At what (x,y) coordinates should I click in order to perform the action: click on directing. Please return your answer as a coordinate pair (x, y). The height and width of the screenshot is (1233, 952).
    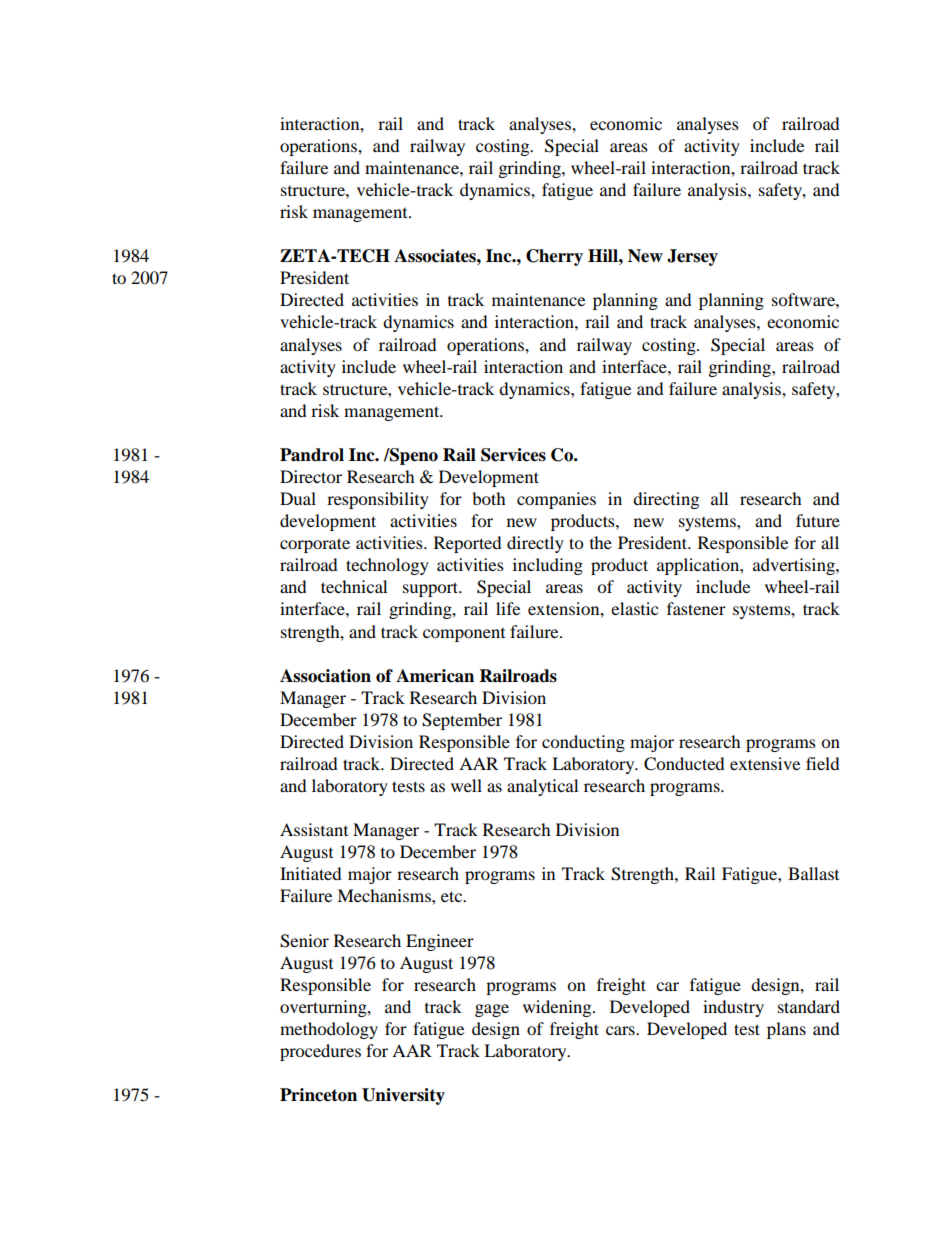
    Looking at the image, I should click on (666, 500).
